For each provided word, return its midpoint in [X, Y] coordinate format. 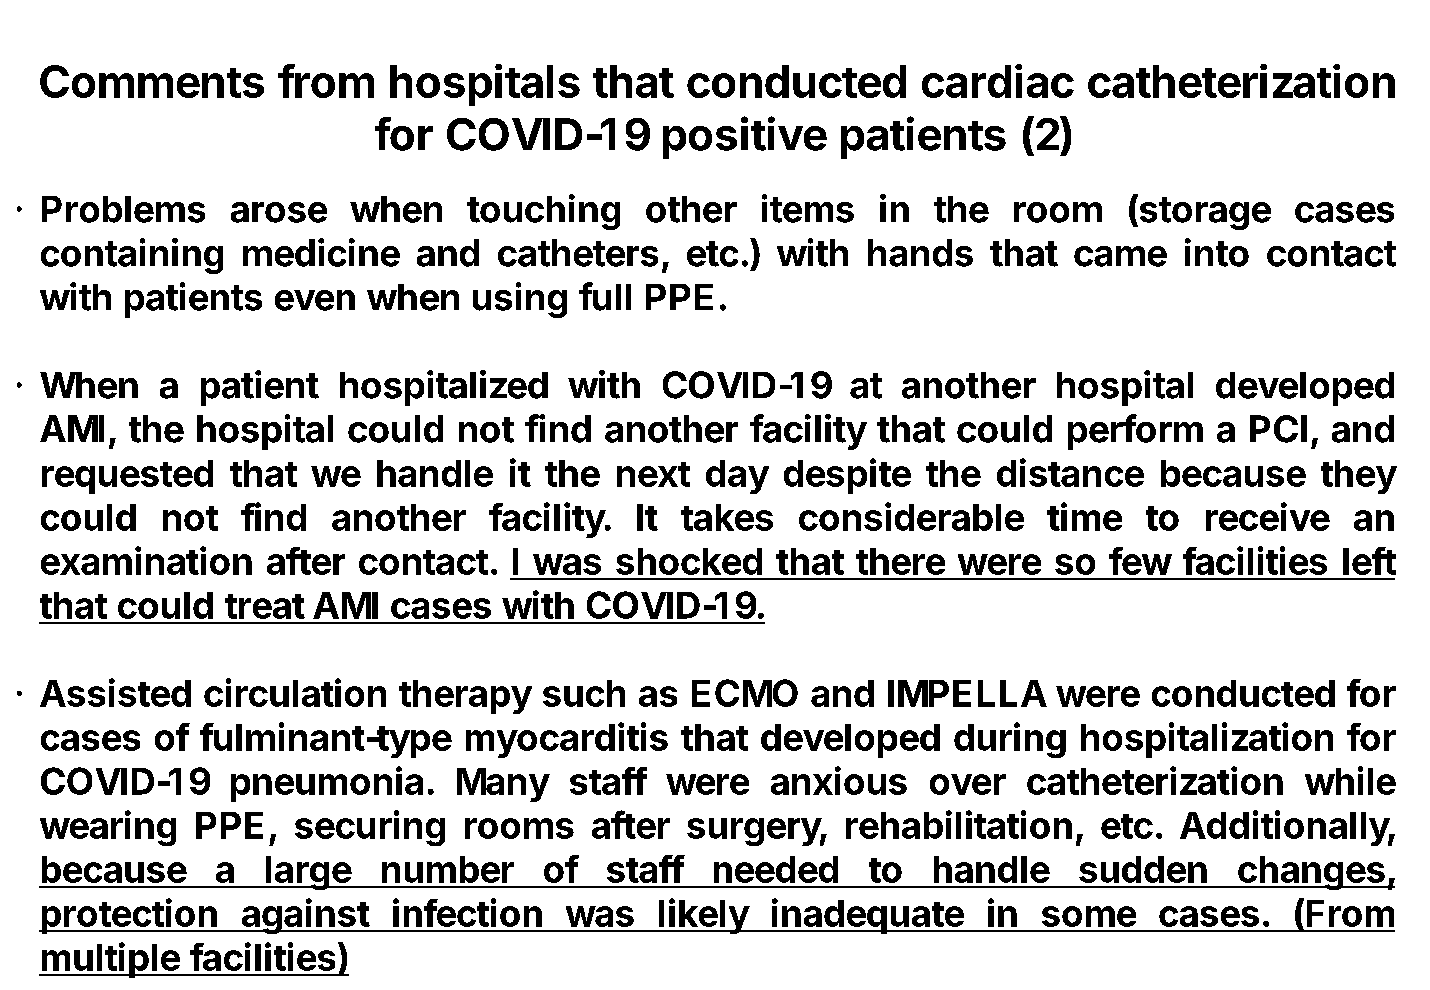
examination [146, 560]
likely [703, 916]
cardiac [998, 81]
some [1089, 916]
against [305, 916]
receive [1268, 516]
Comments [152, 81]
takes [727, 517]
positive [745, 137]
